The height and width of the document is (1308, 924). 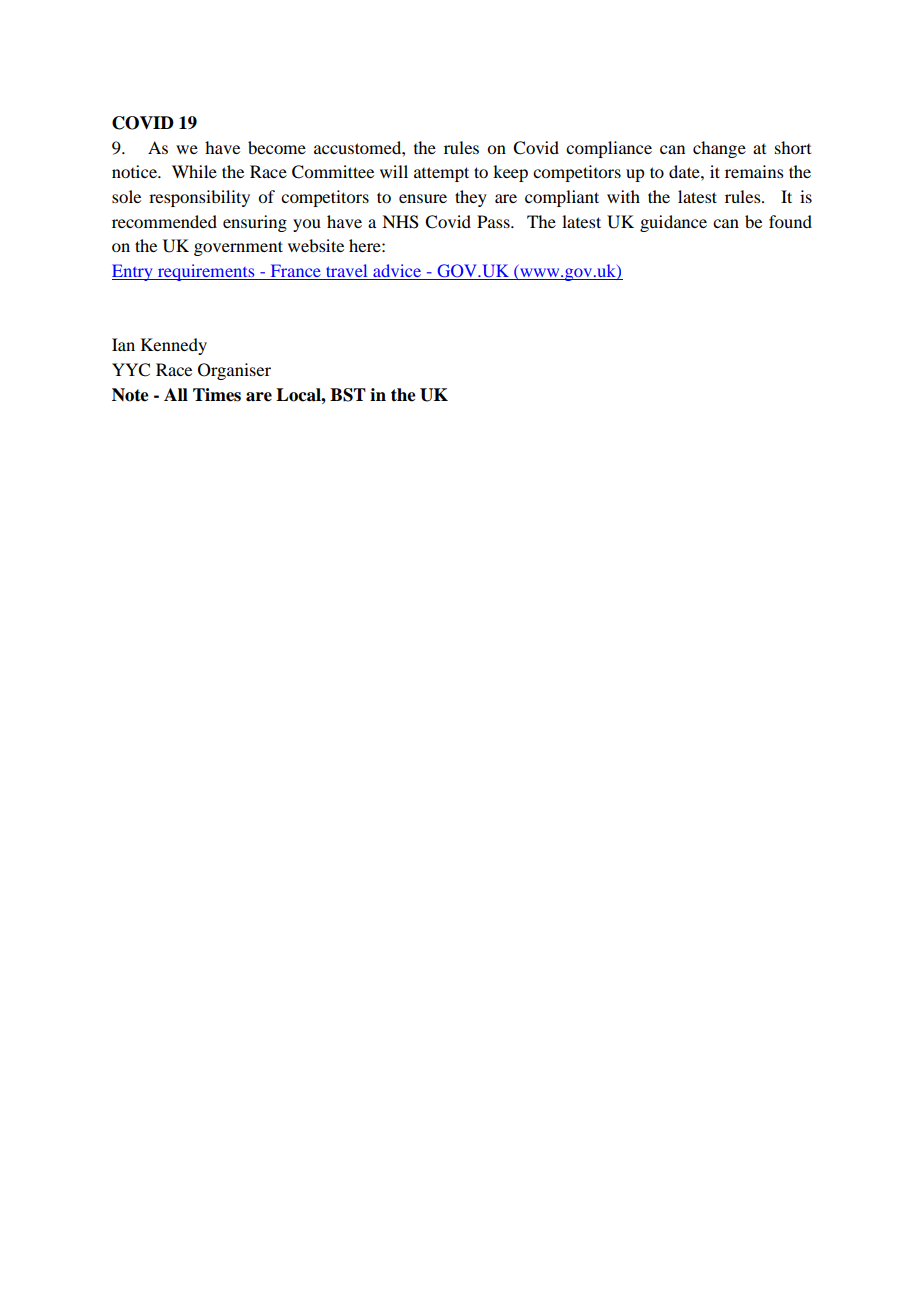 I want to click on BST, so click(x=348, y=395).
